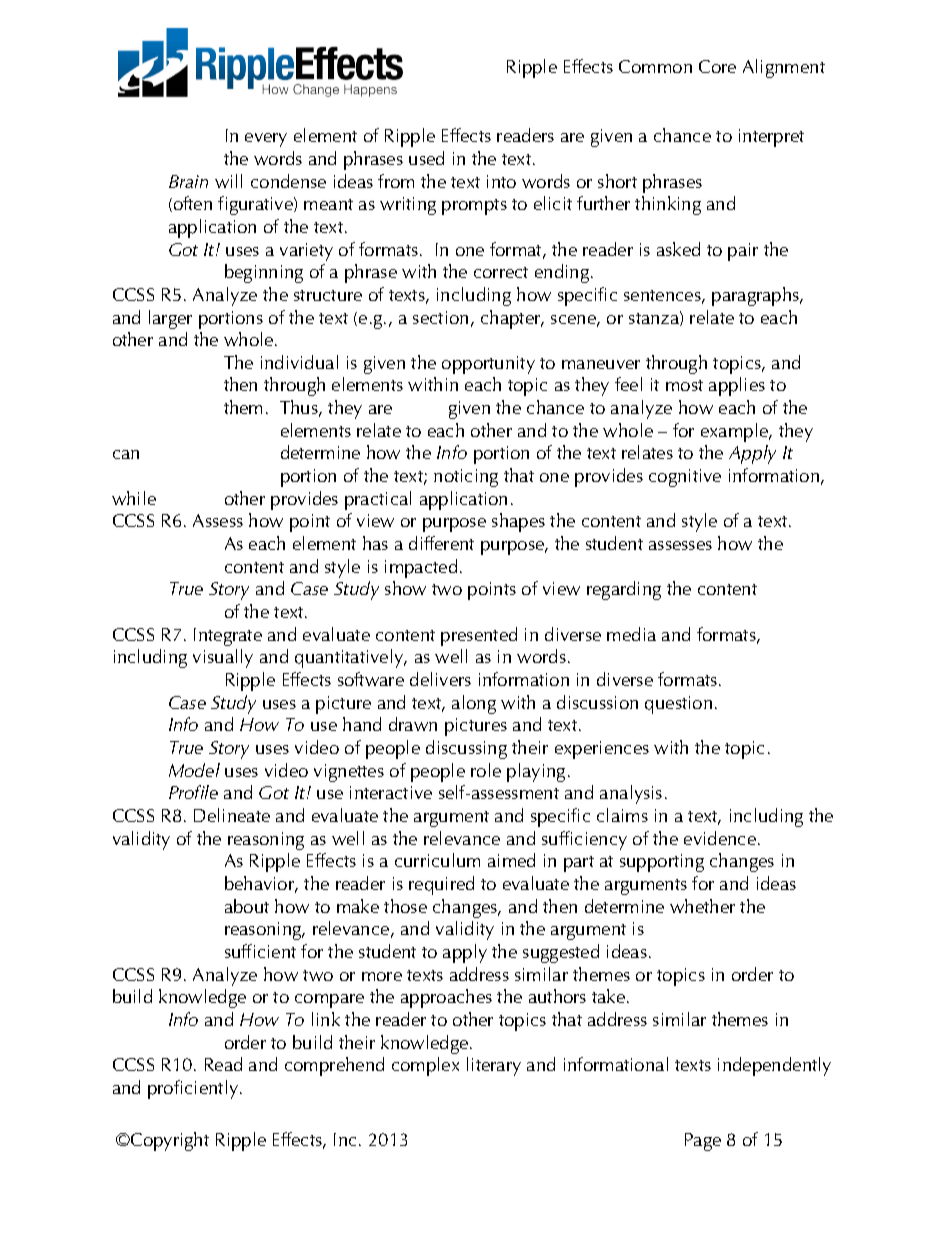 Image resolution: width=952 pixels, height=1233 pixels. I want to click on Core, so click(717, 66).
